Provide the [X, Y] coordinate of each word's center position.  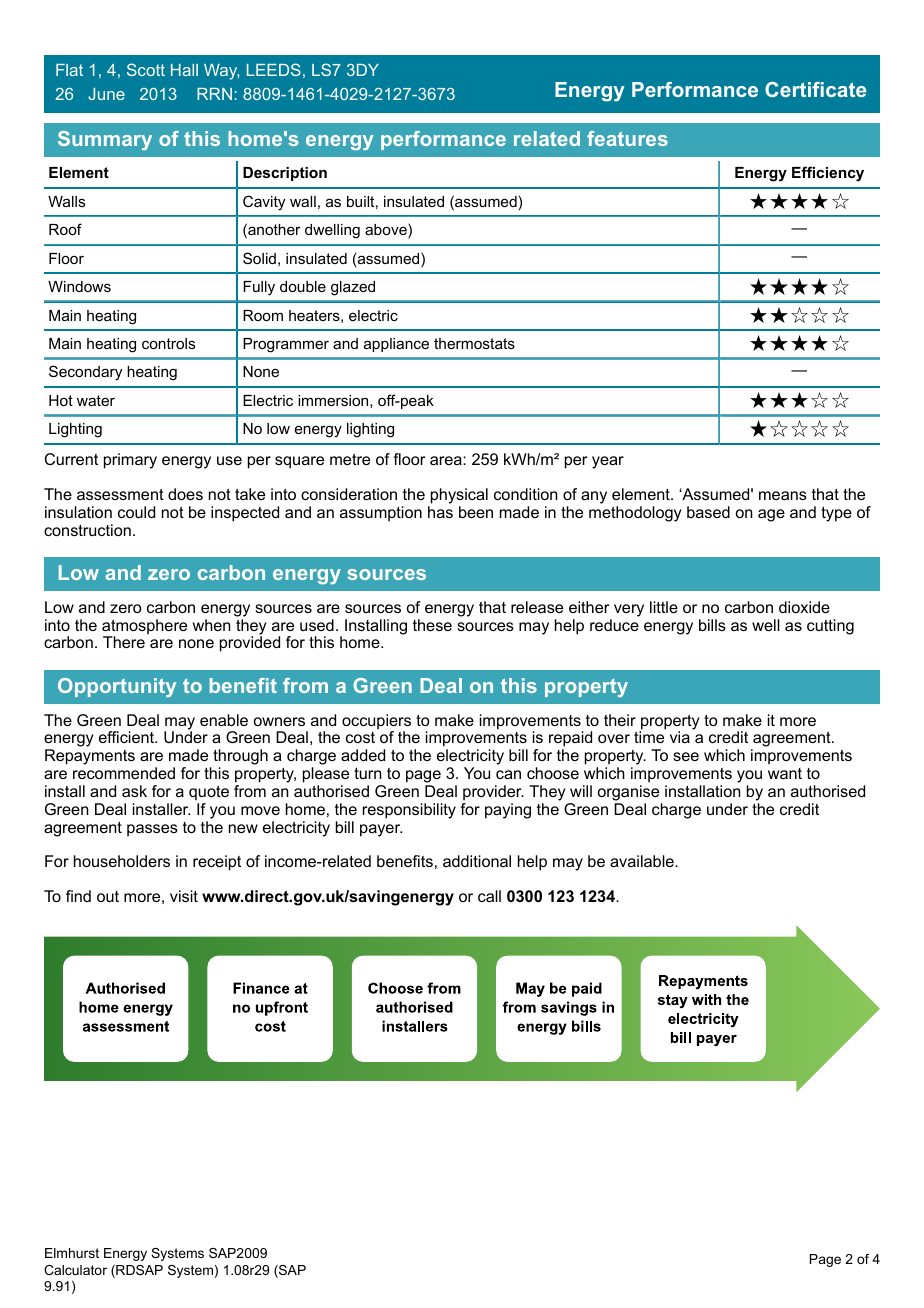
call [489, 896]
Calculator [75, 1270]
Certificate [815, 89]
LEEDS [274, 69]
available [643, 861]
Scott [146, 69]
